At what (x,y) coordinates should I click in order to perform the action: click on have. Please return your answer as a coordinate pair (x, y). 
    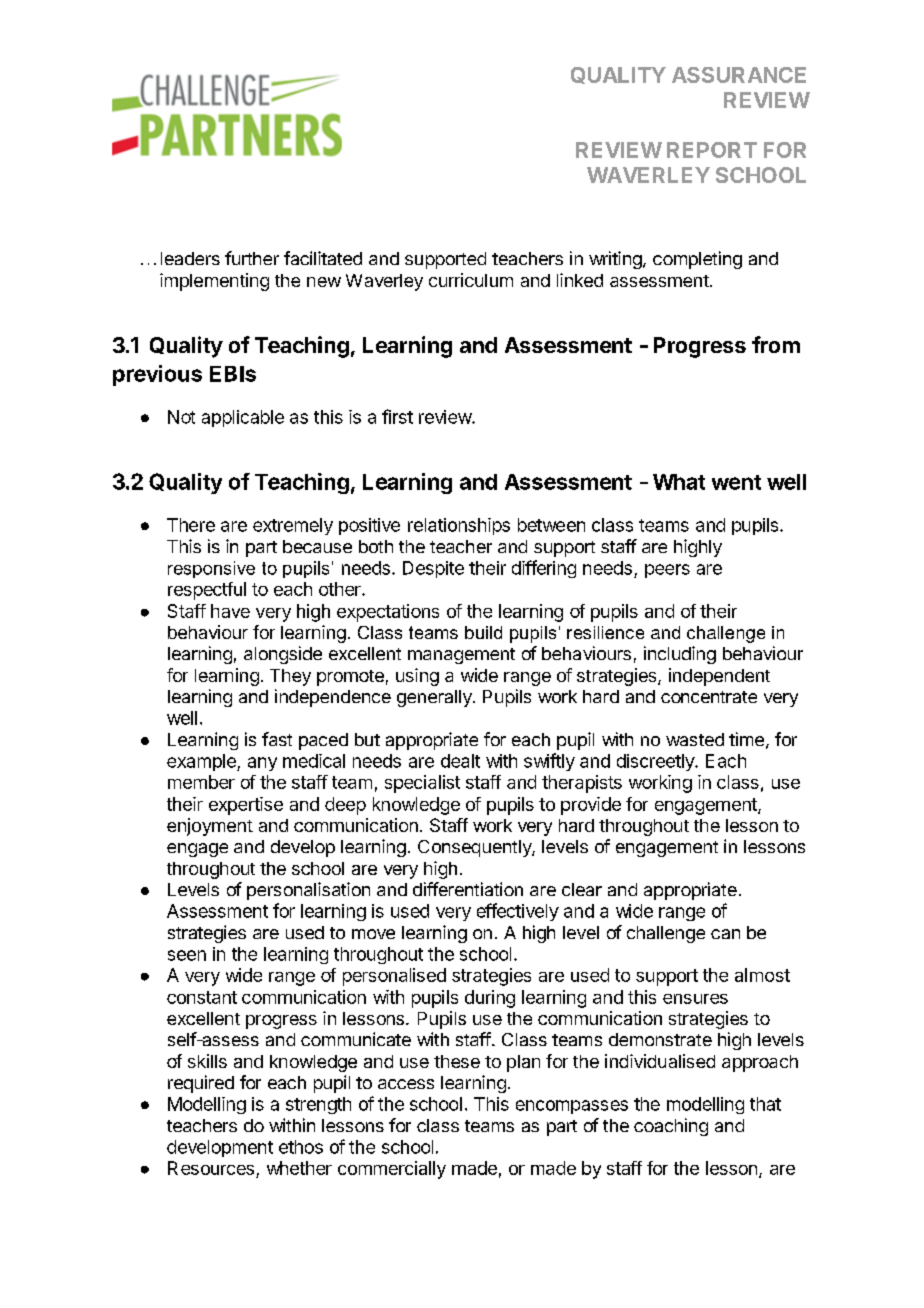
    Looking at the image, I should click on (230, 611).
